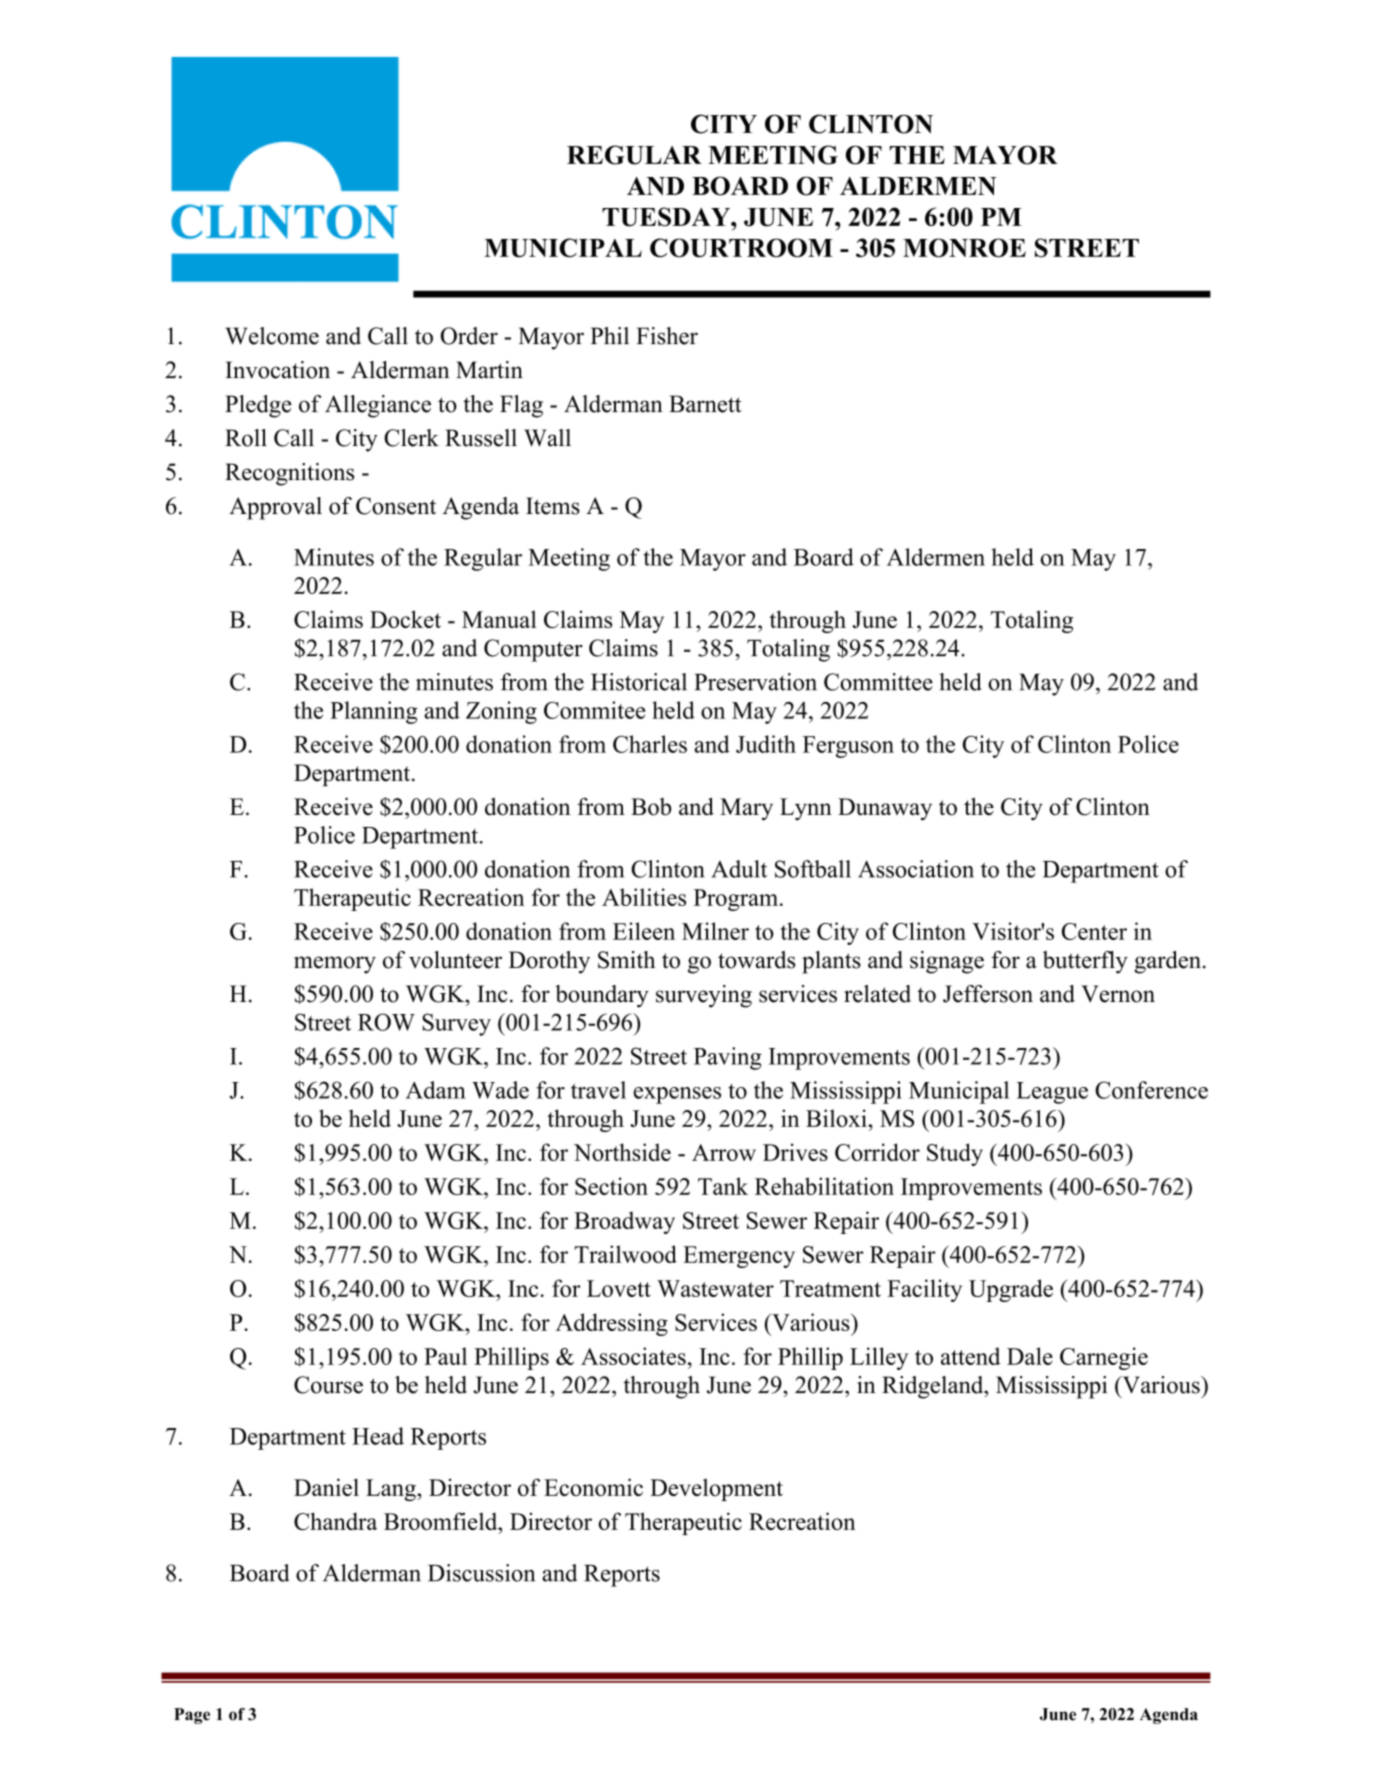 The width and height of the screenshot is (1373, 1777). What do you see at coordinates (964, 247) in the screenshot?
I see `MONROE` at bounding box center [964, 247].
